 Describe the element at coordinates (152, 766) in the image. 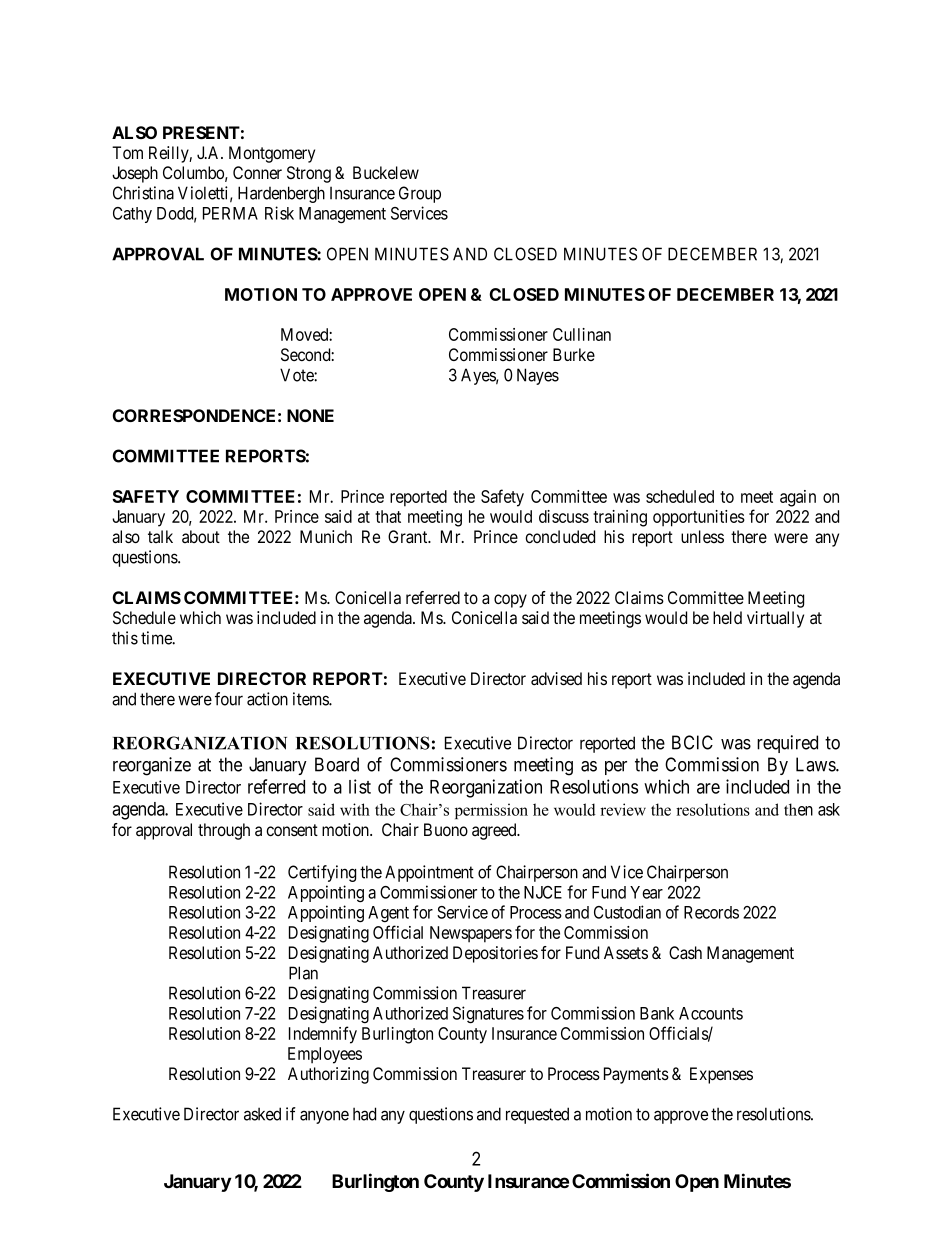

I see `reorganize` at that location.
